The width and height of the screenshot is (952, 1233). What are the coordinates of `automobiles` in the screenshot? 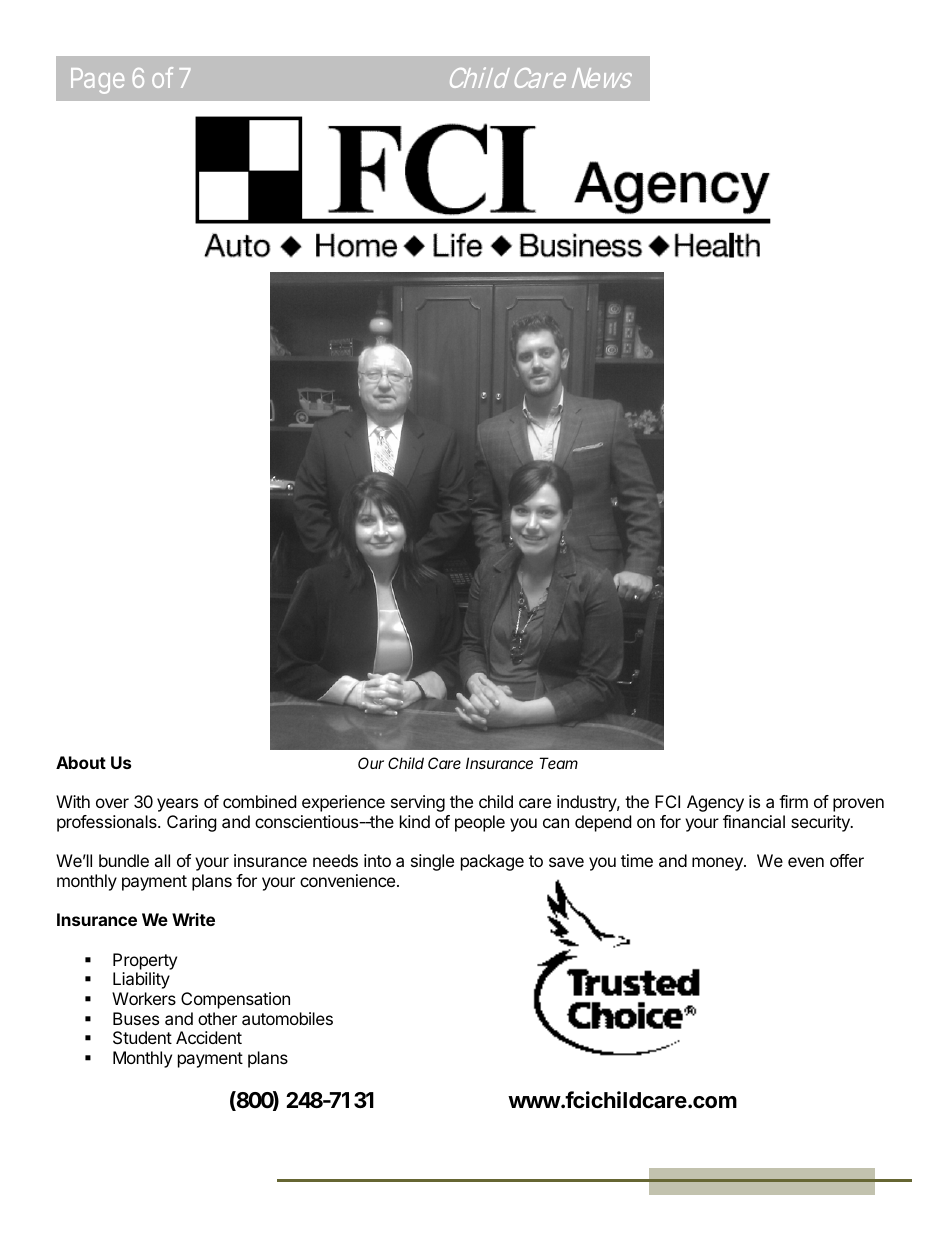 It's located at (287, 1018).
